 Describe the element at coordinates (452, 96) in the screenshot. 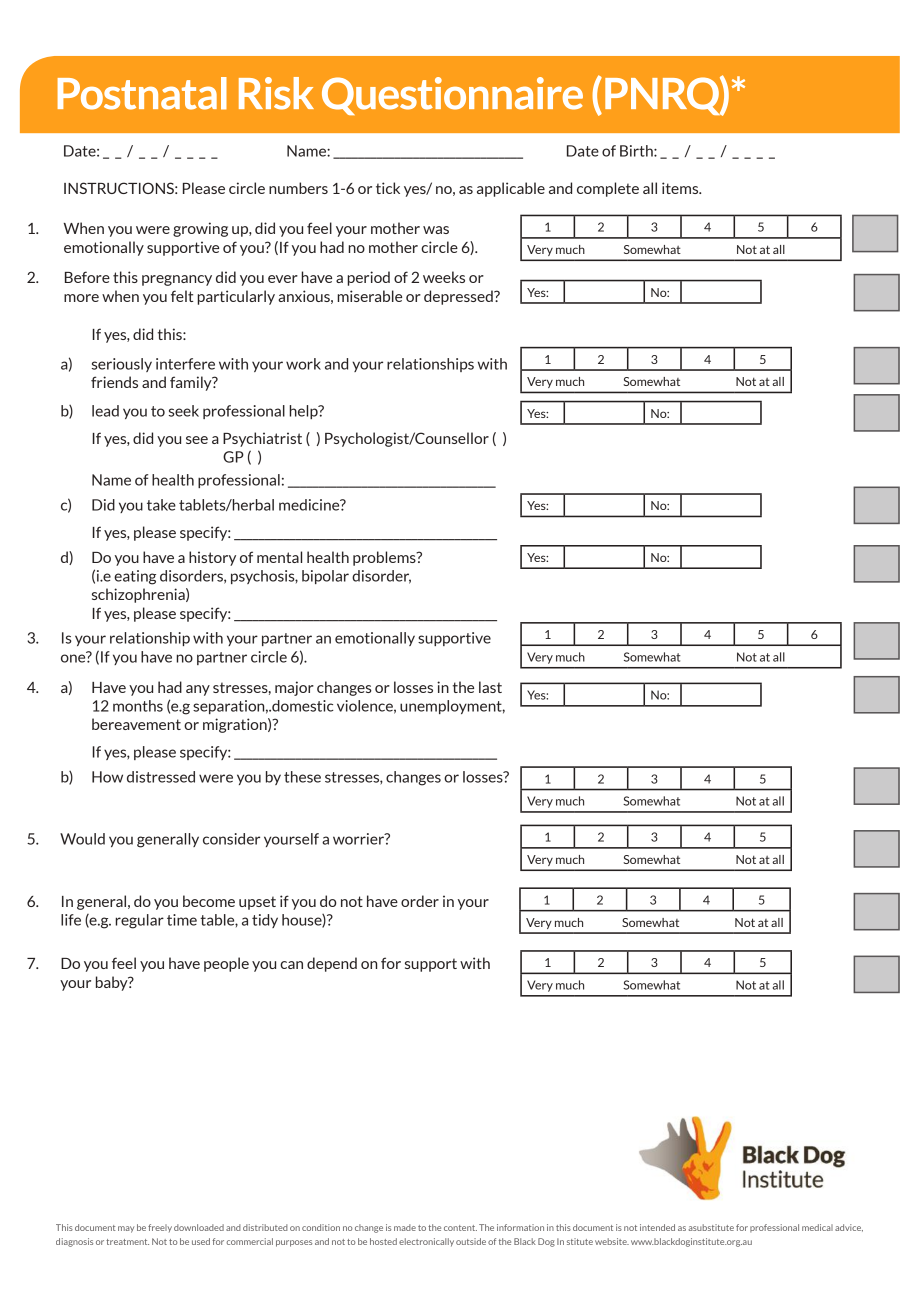

I see `Questionnaire` at that location.
